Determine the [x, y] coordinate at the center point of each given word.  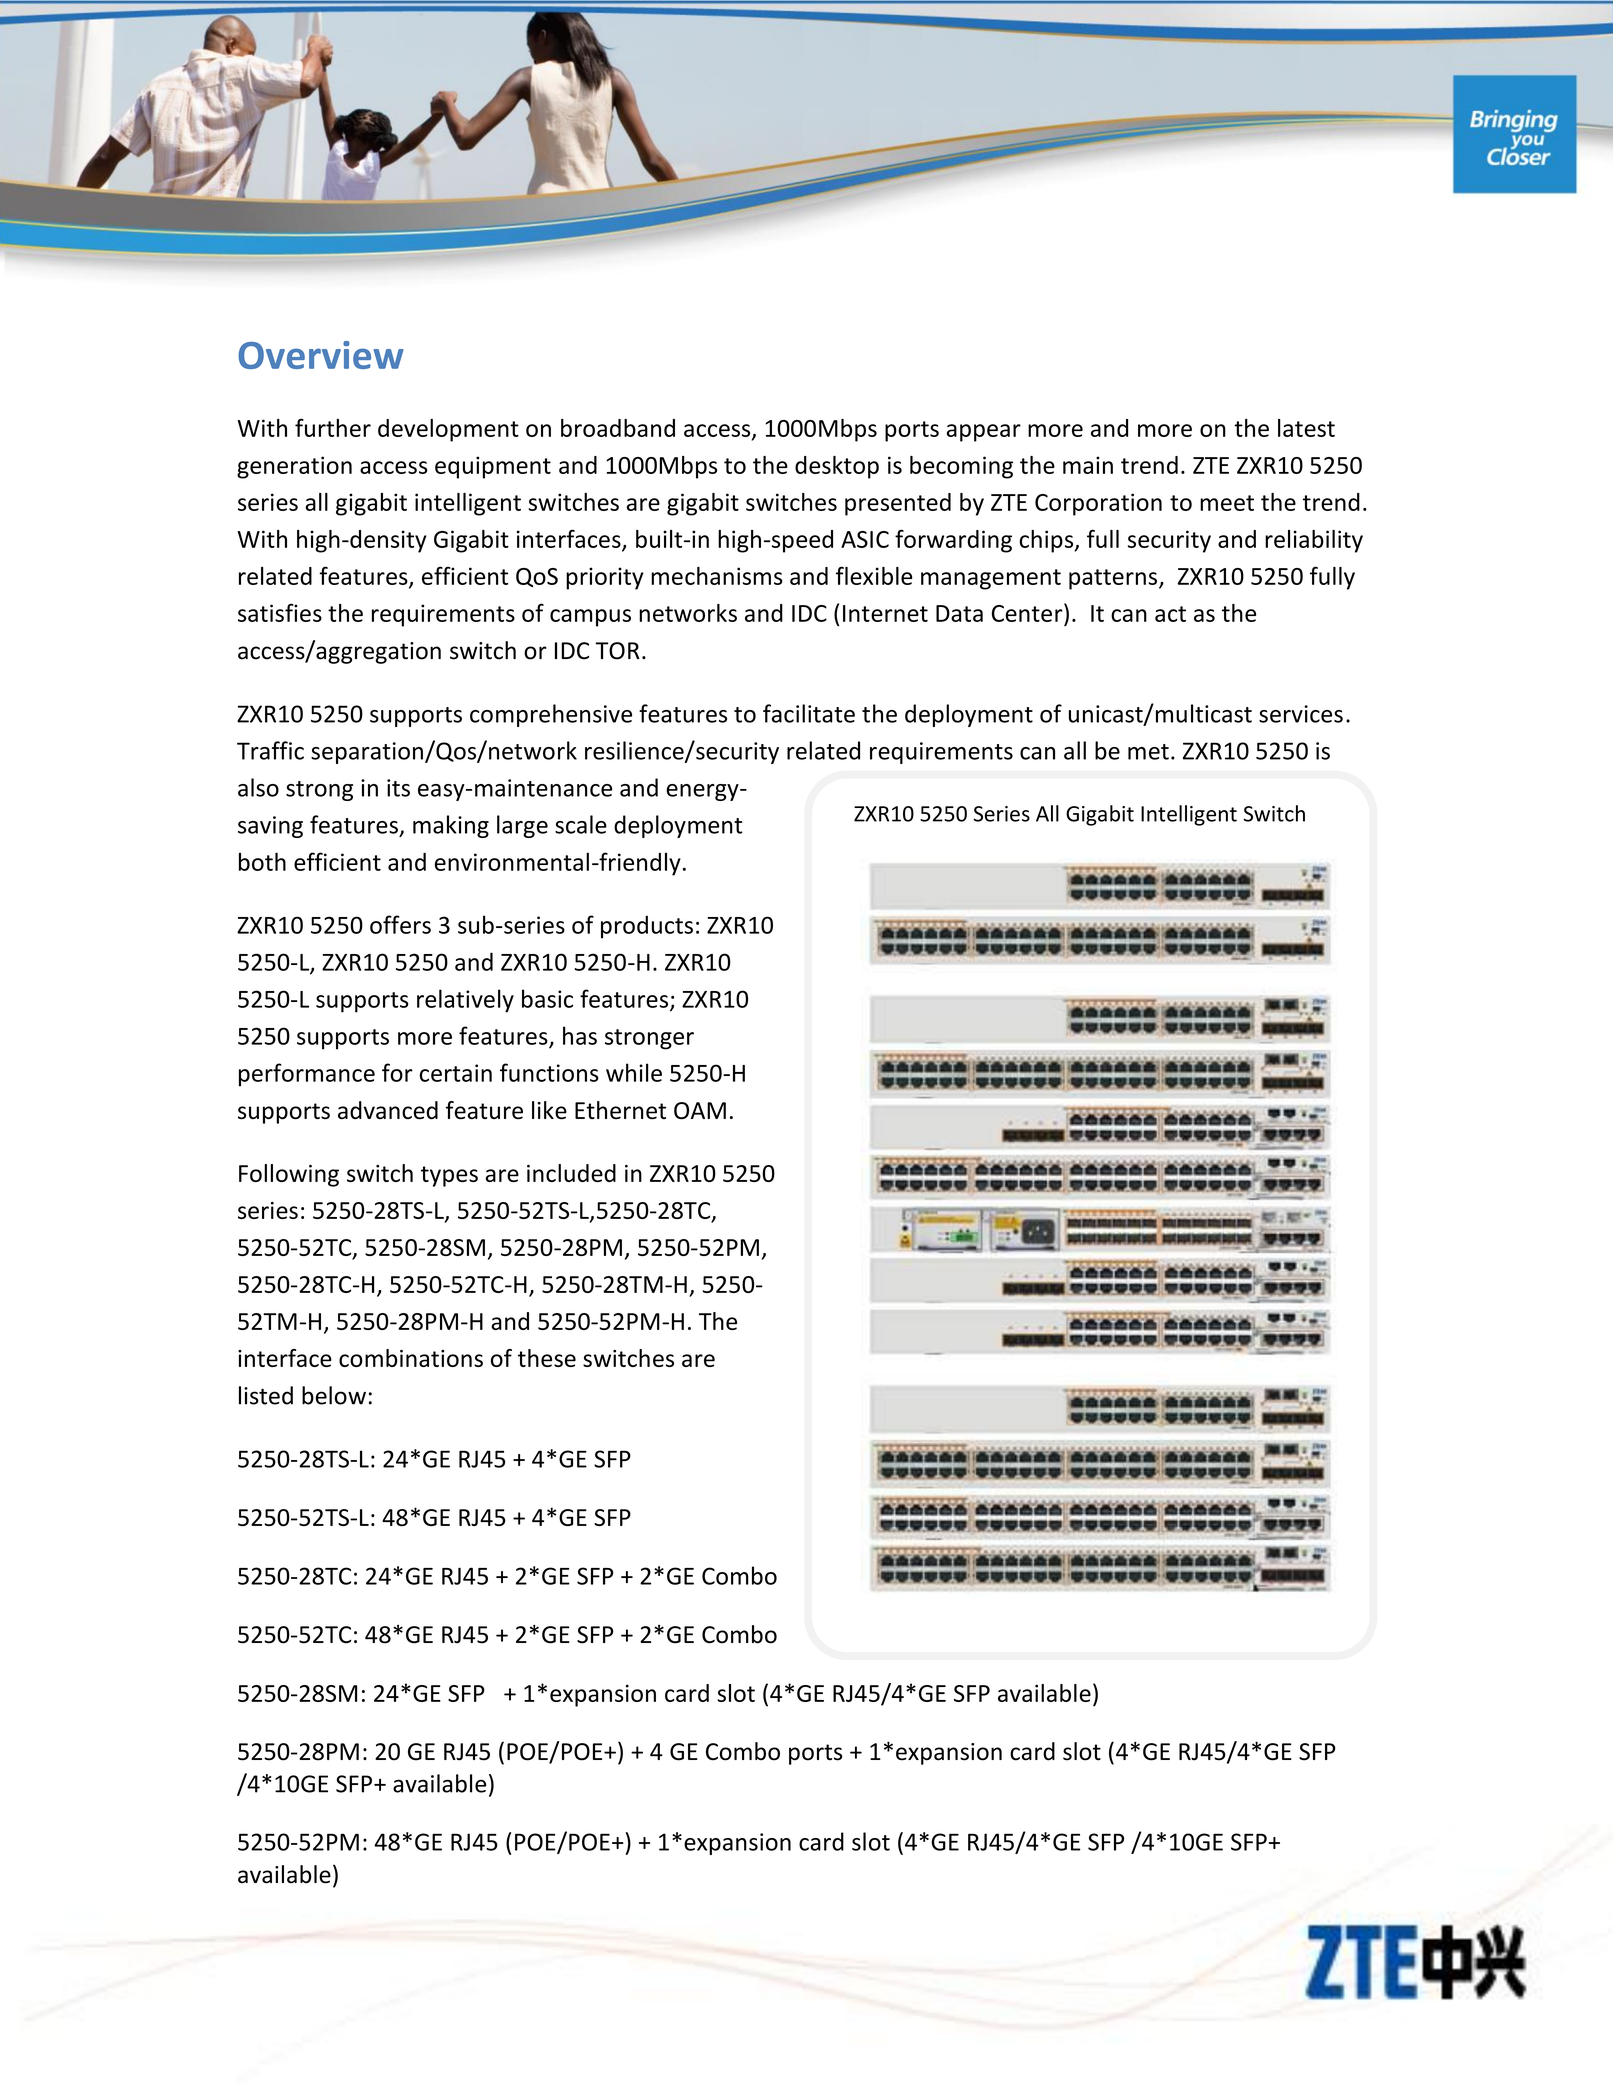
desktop [837, 467]
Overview [321, 355]
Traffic [270, 750]
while [634, 1072]
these [547, 1358]
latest [1306, 428]
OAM [700, 1111]
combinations [411, 1358]
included [571, 1173]
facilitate [809, 713]
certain [456, 1073]
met [1148, 752]
